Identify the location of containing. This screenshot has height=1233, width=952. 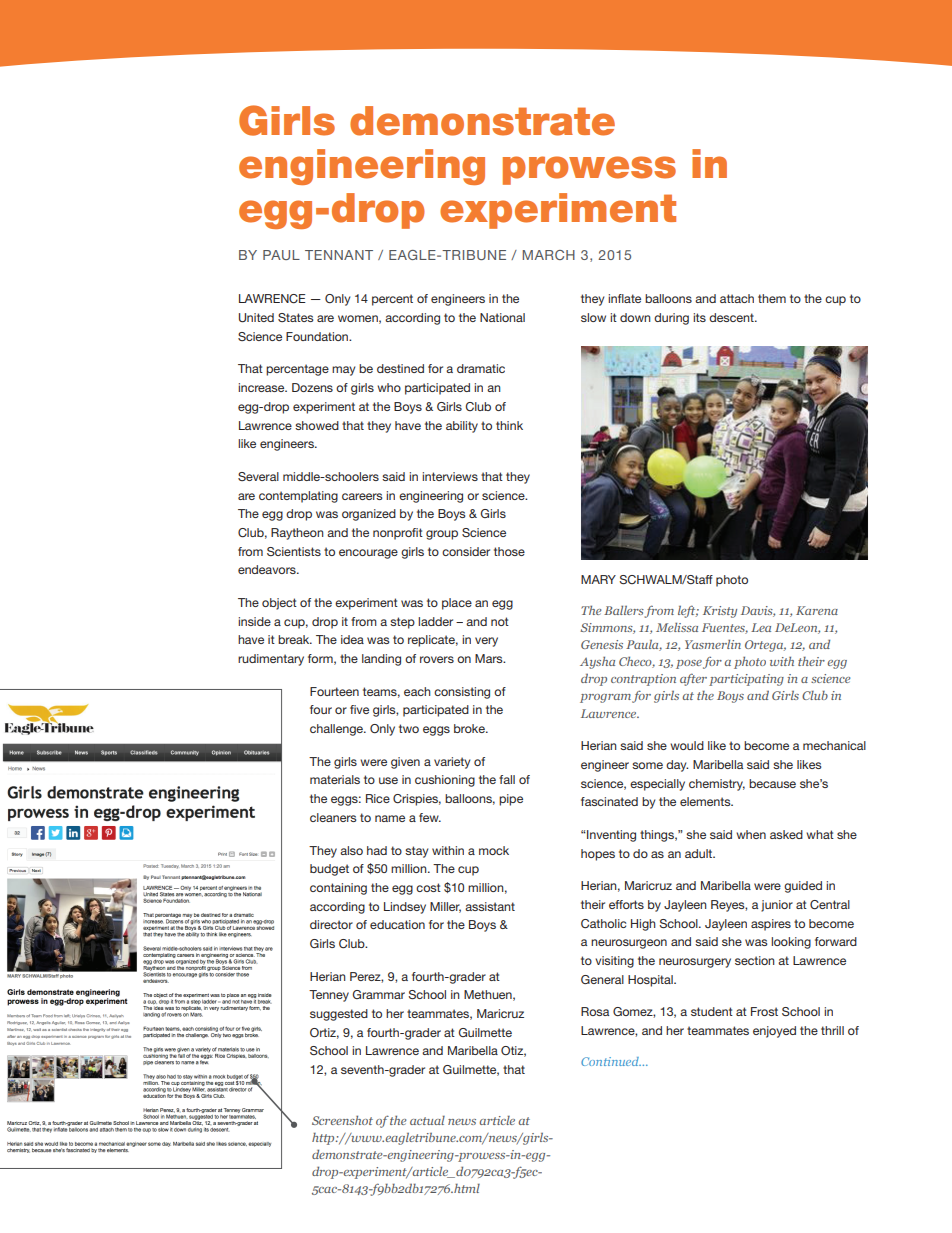
(338, 889).
